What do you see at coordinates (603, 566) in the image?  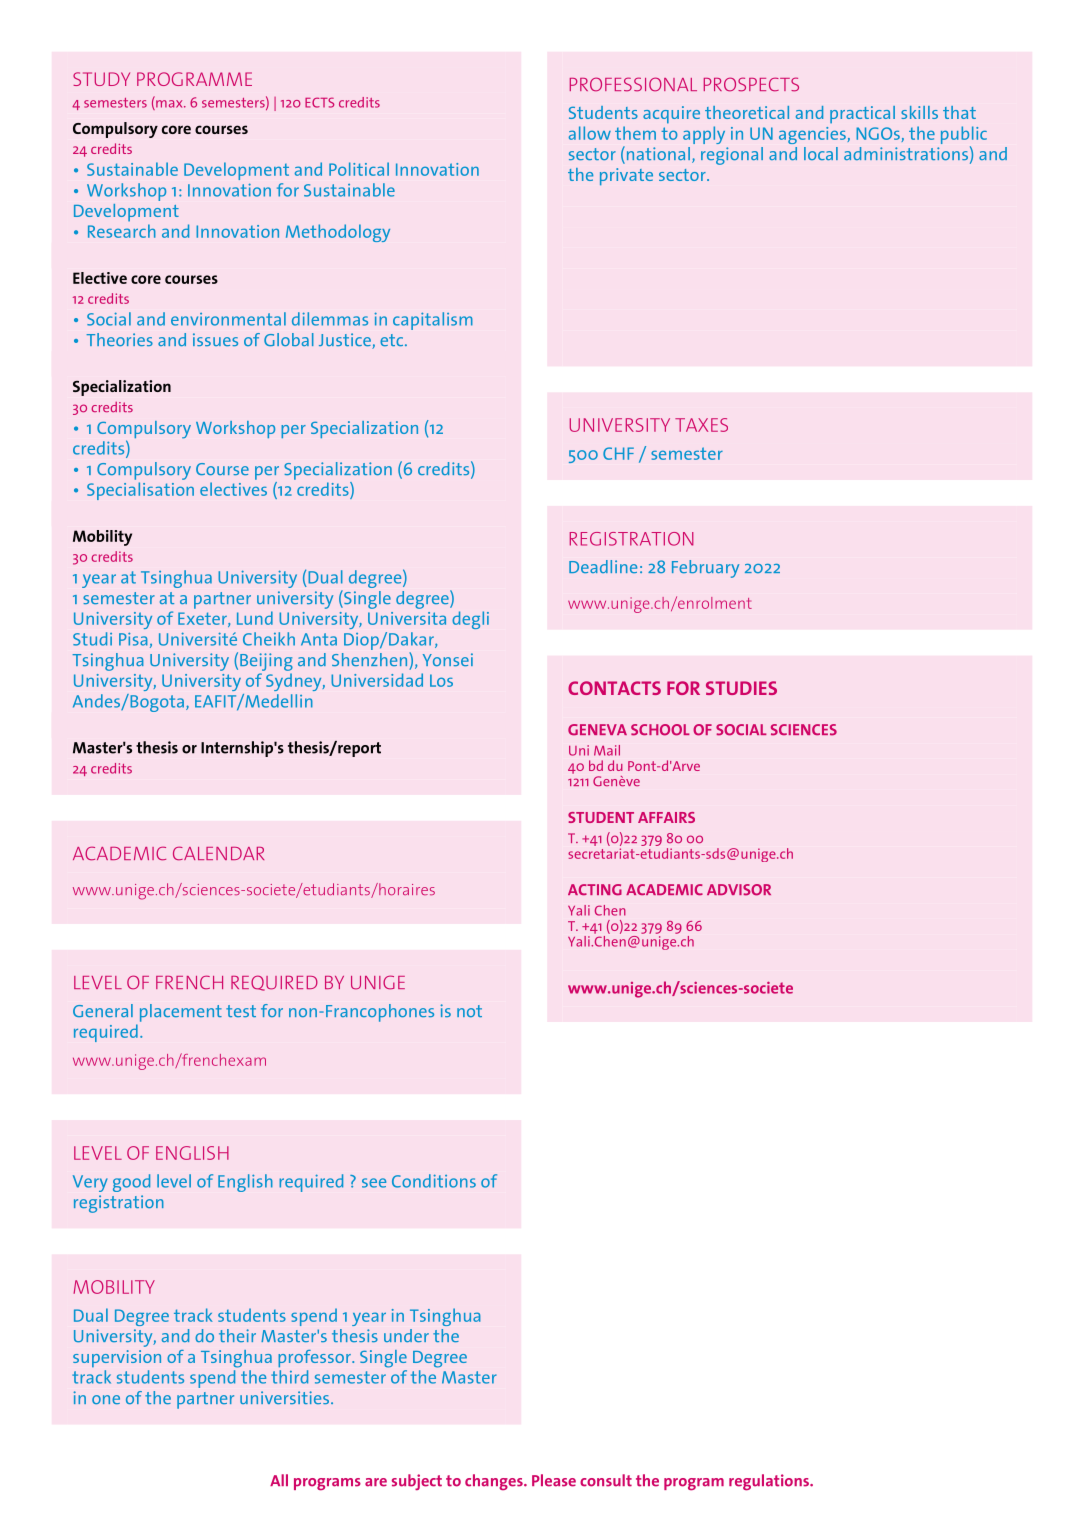 I see `Deadline` at bounding box center [603, 566].
